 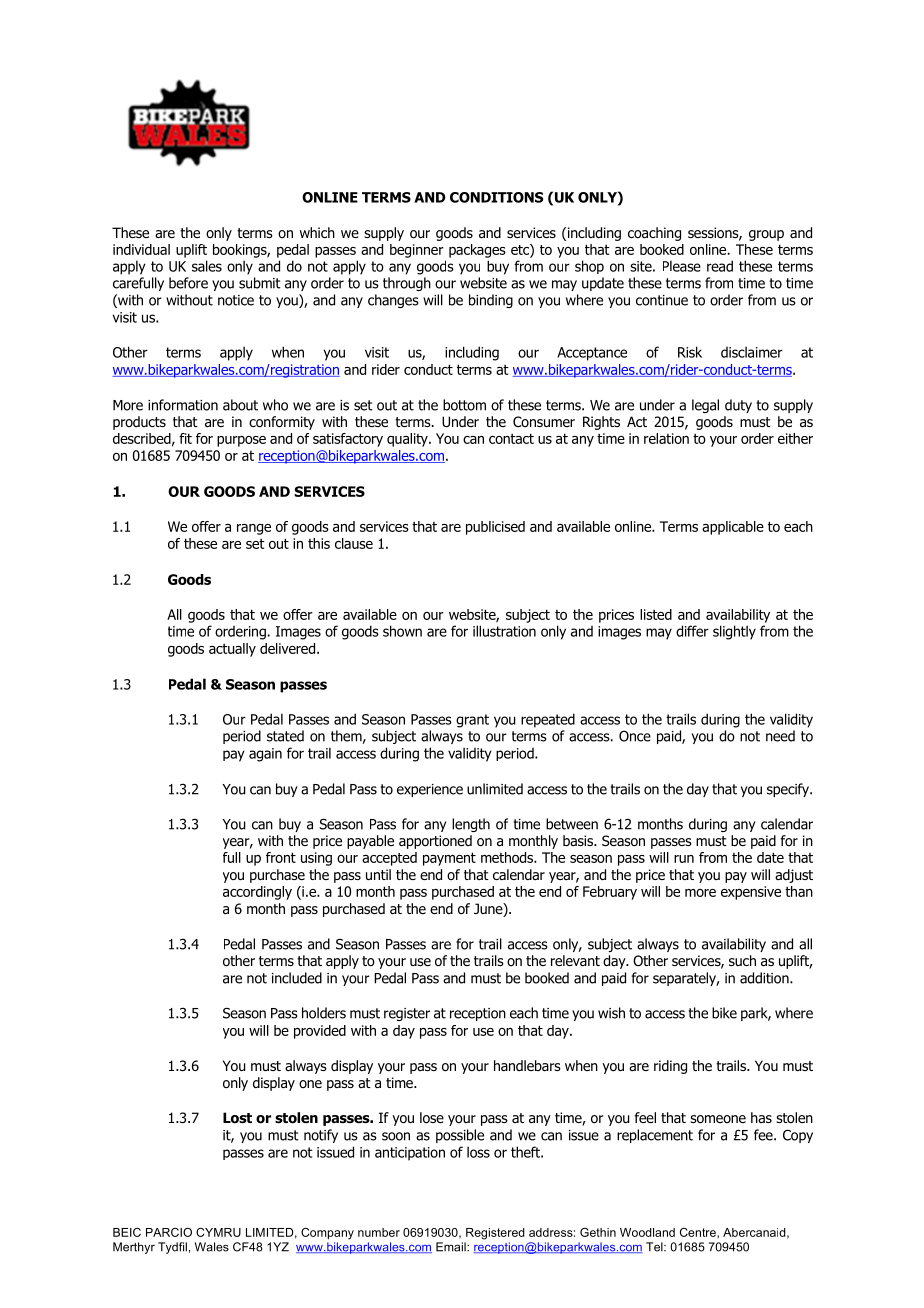 I want to click on Email, so click(x=452, y=1247).
